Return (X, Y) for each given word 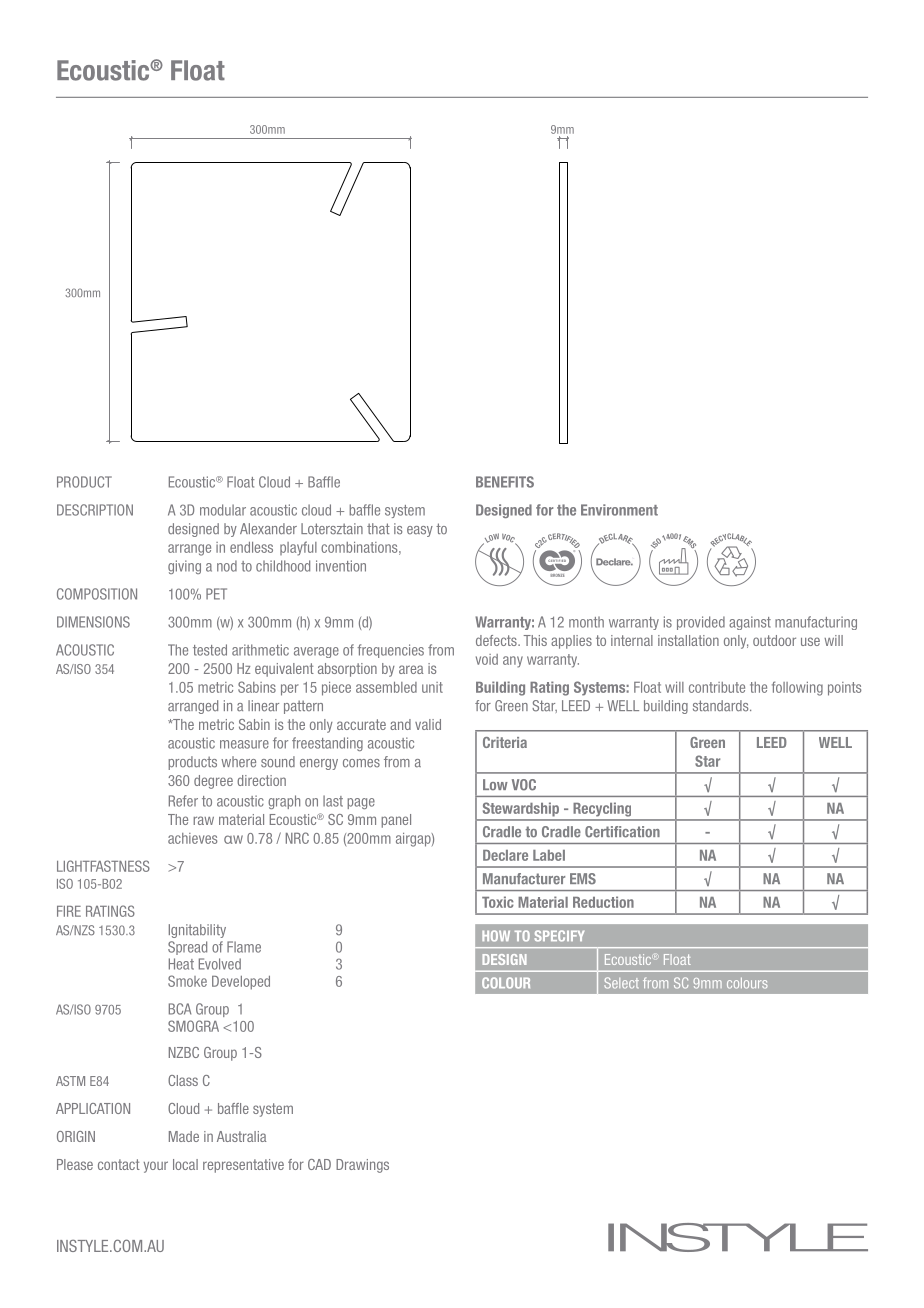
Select (621, 983)
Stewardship (521, 809)
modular (223, 510)
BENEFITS (505, 482)
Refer (183, 801)
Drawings (362, 1166)
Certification (622, 832)
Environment (619, 510)
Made (184, 1136)
